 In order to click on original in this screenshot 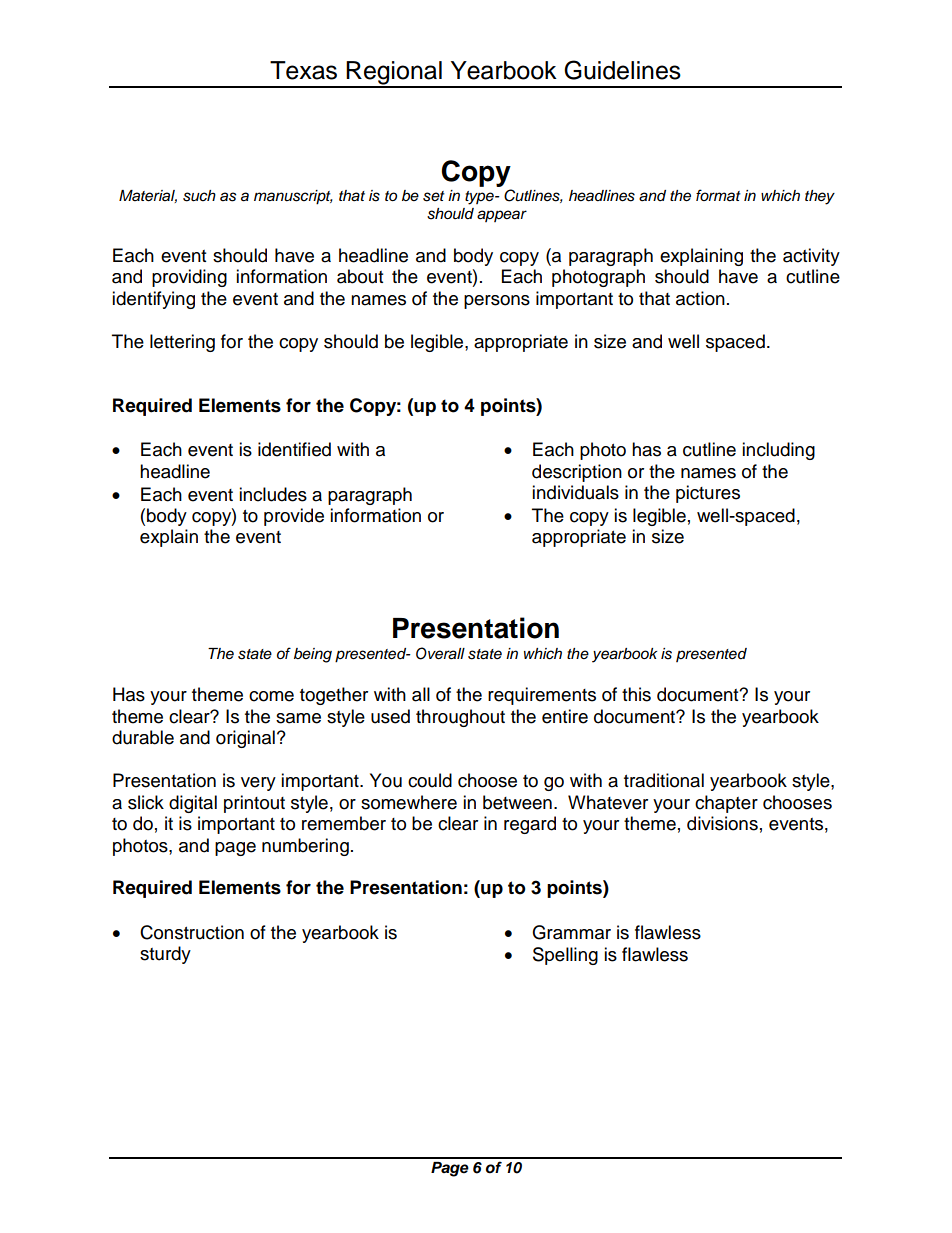, I will do `click(245, 739)`.
